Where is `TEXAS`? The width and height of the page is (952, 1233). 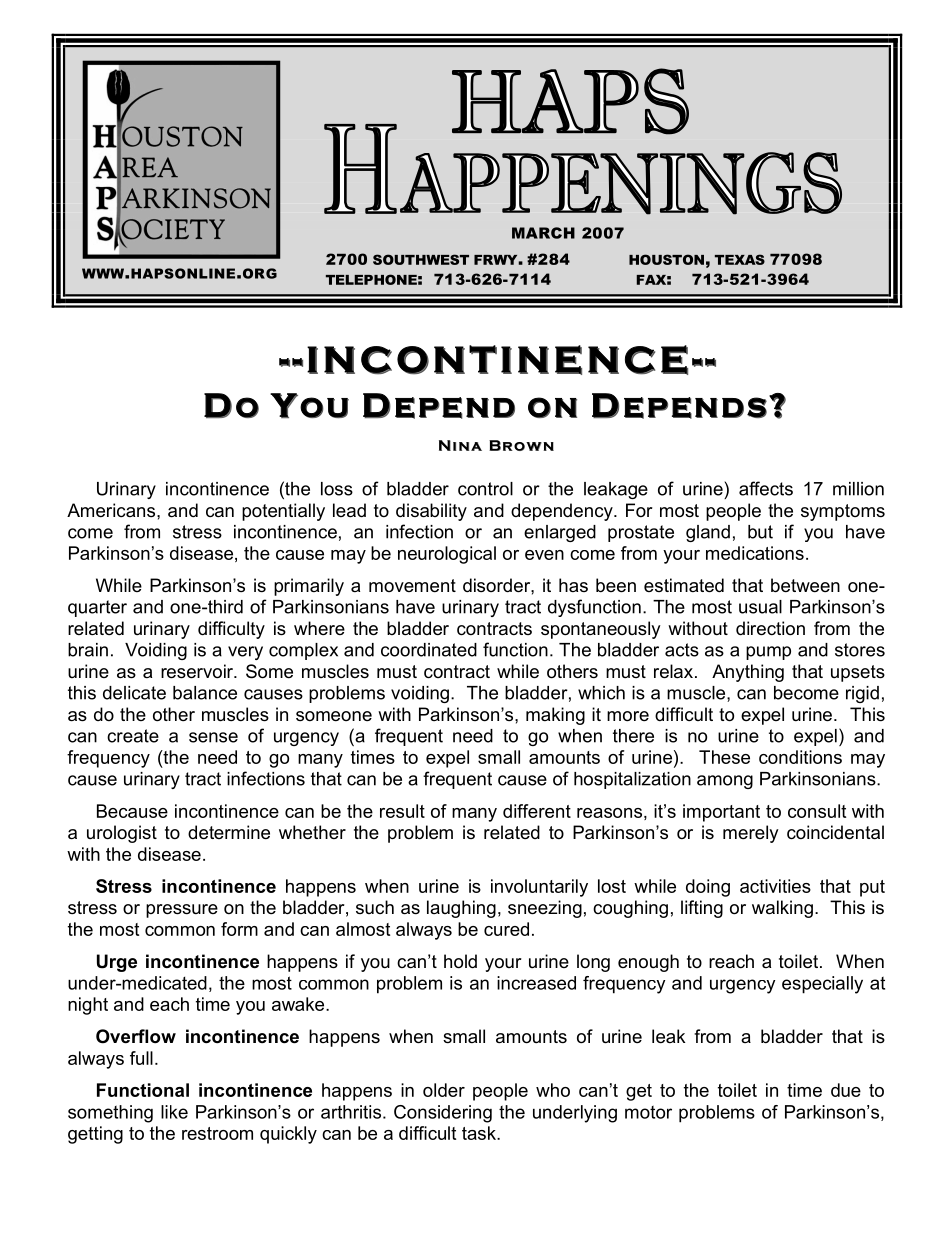
TEXAS is located at coordinates (740, 259).
